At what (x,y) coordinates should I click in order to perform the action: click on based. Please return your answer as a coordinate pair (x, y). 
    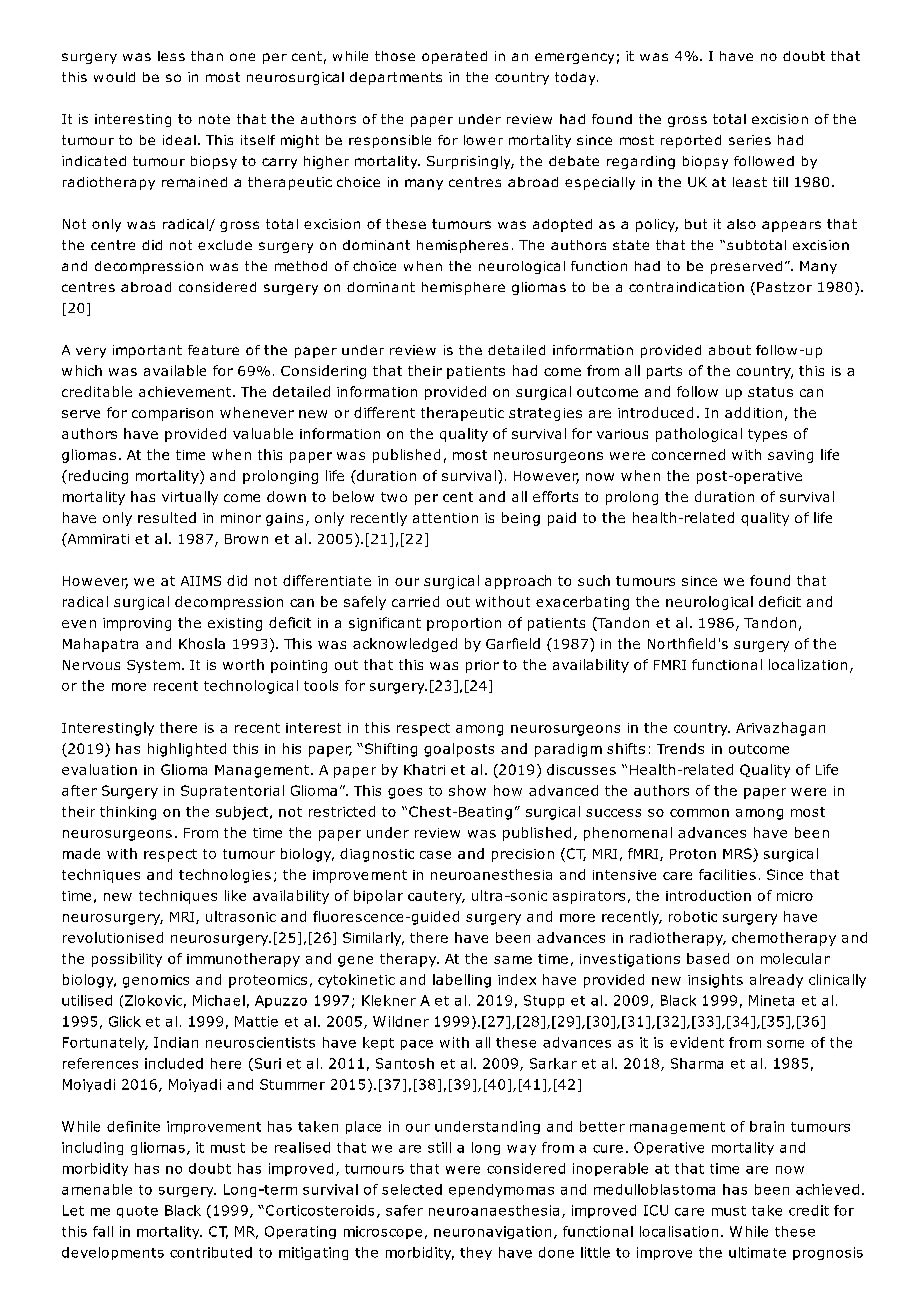
    Looking at the image, I should click on (708, 958).
